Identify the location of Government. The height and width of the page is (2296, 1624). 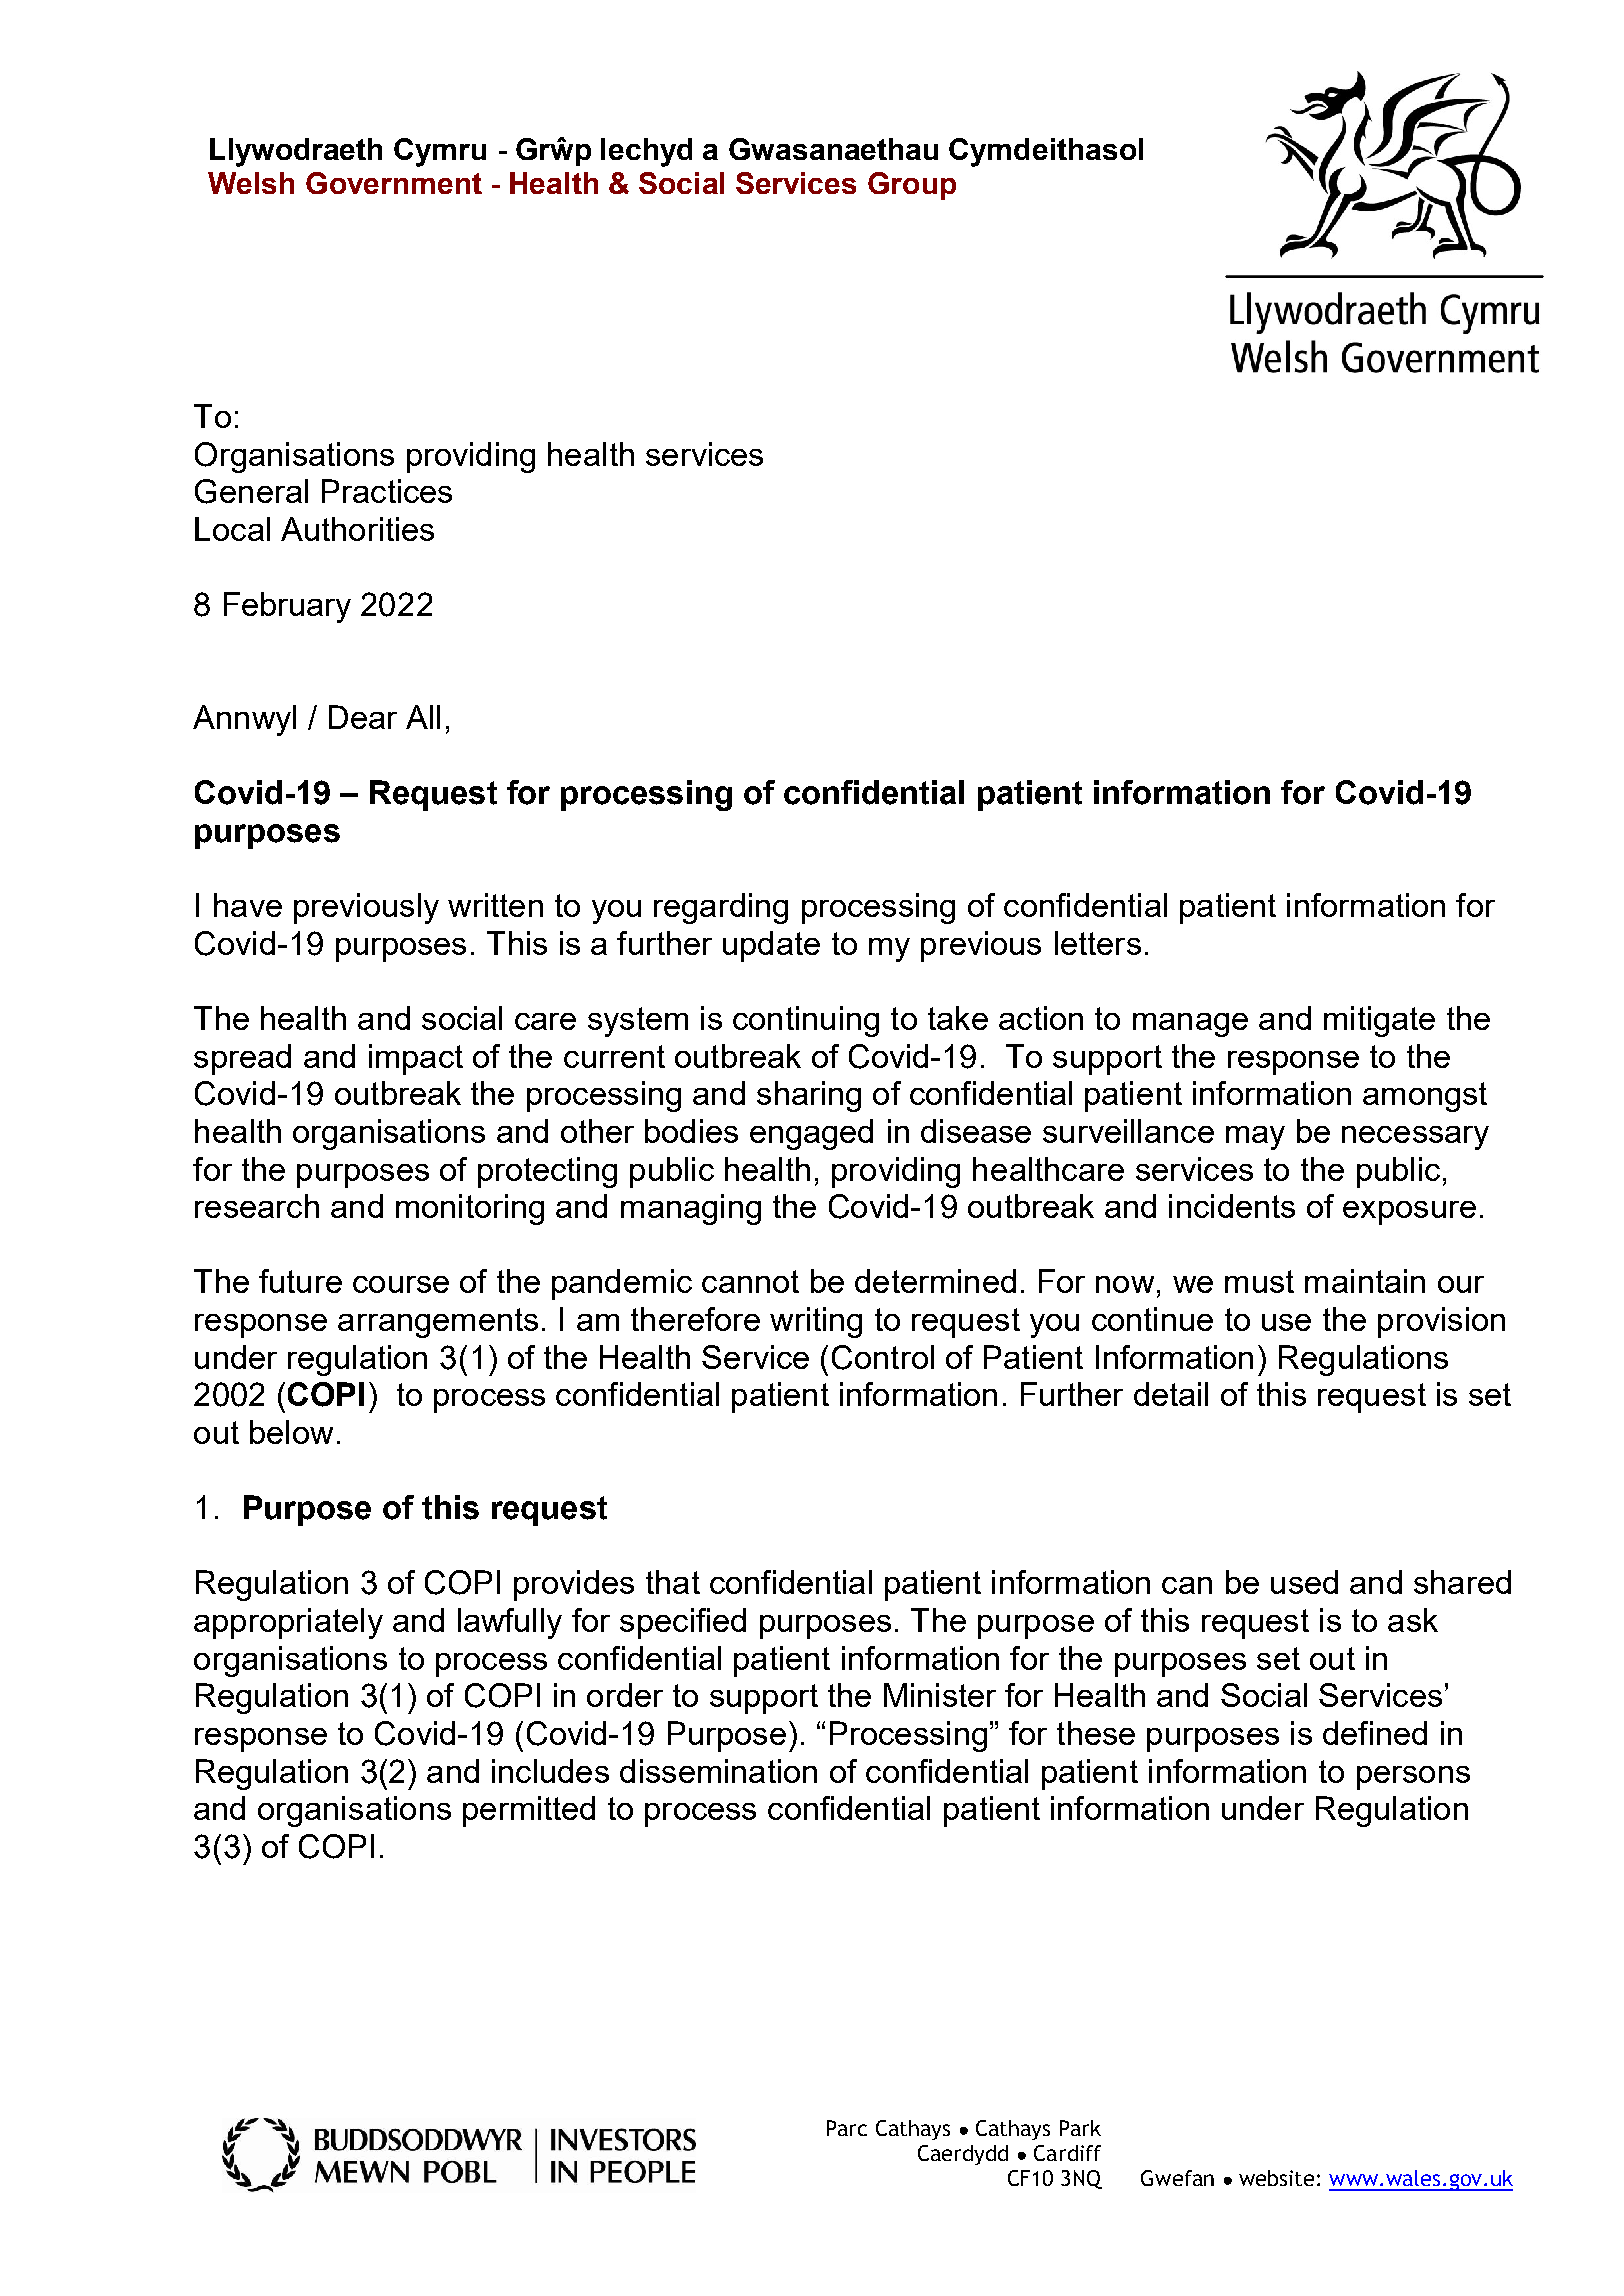
(394, 183).
